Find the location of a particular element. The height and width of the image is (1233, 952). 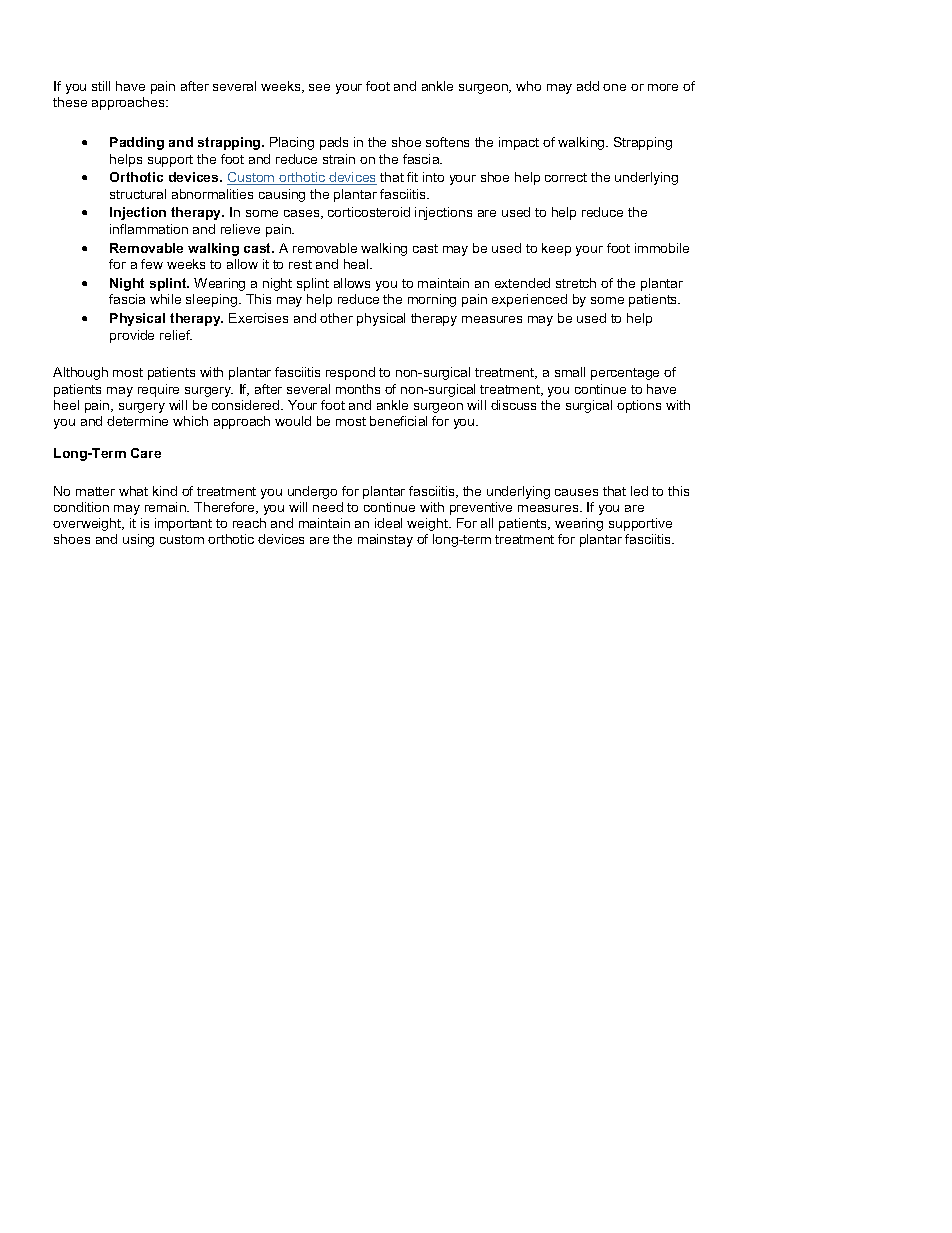

require is located at coordinates (158, 390).
